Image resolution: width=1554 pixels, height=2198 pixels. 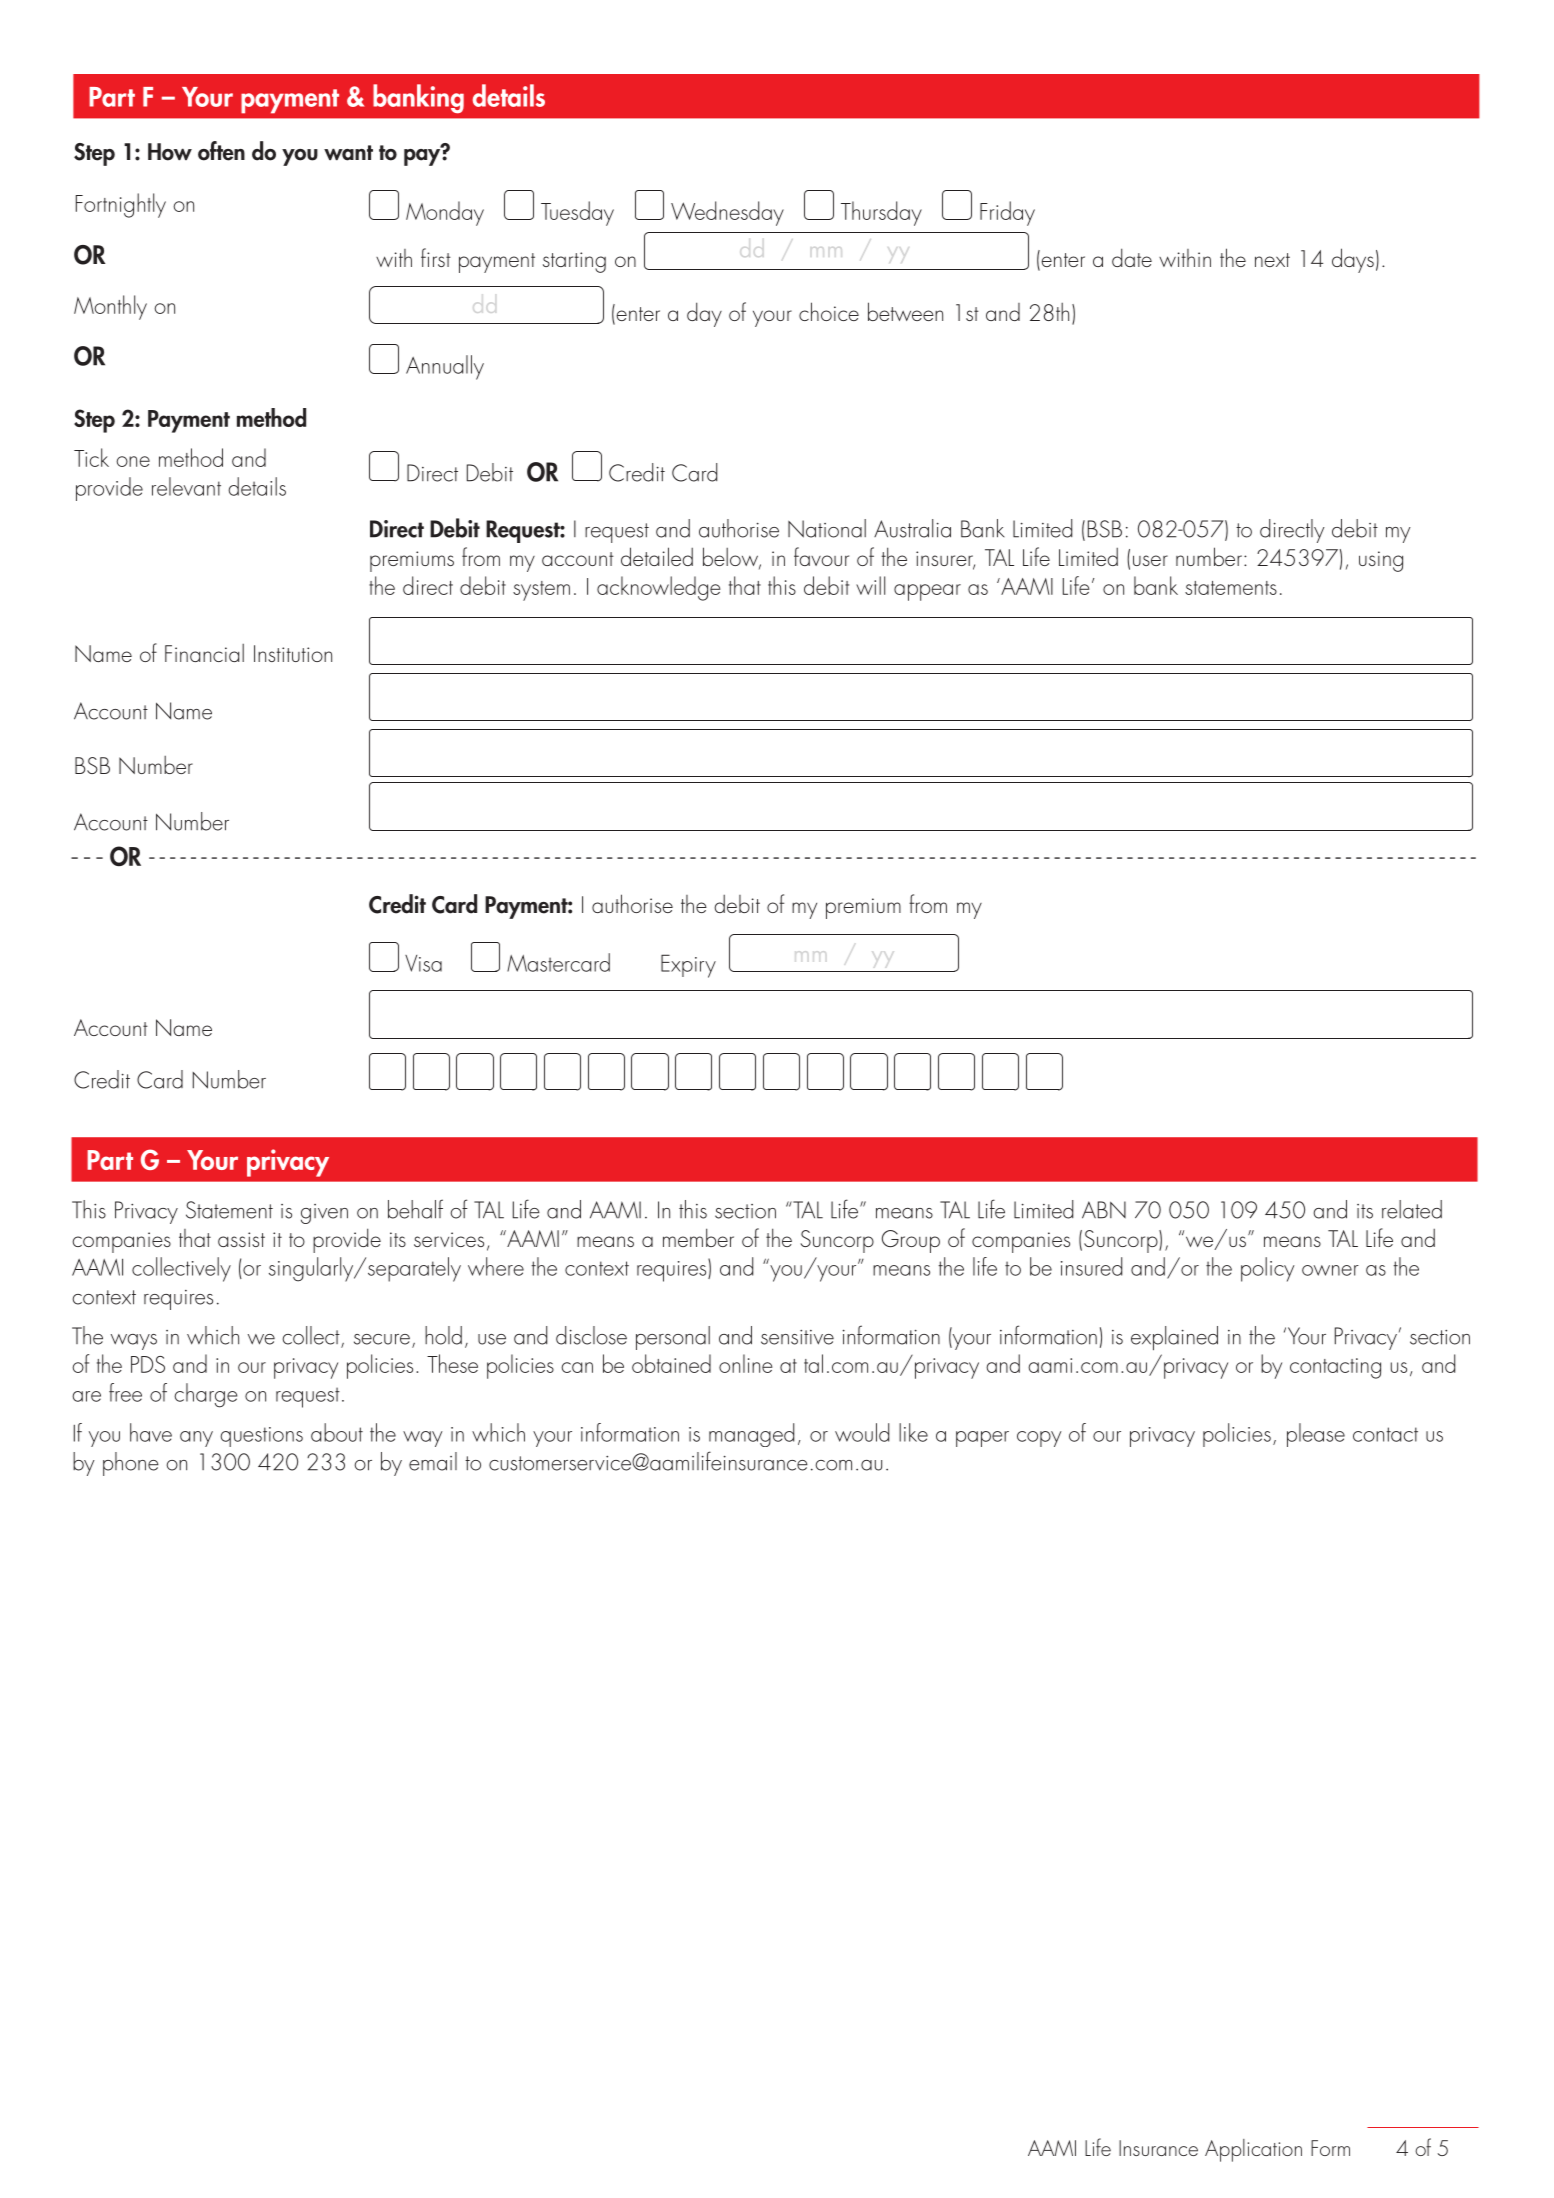 What do you see at coordinates (423, 963) in the screenshot?
I see `Visa` at bounding box center [423, 963].
